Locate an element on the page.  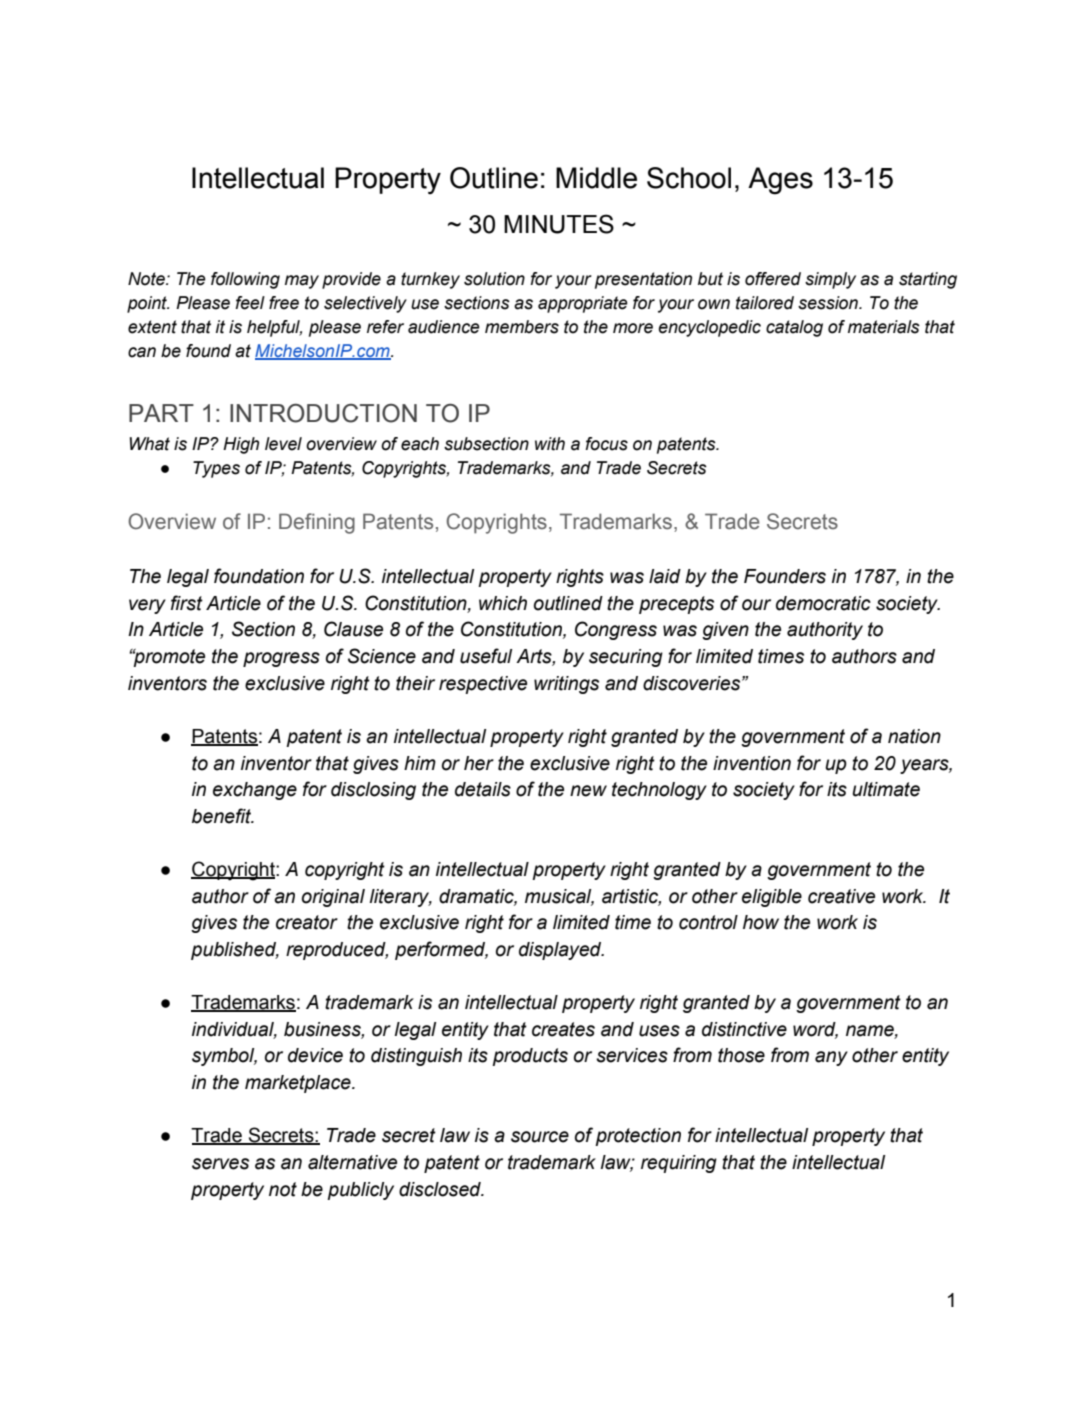
displayed is located at coordinates (561, 951).
